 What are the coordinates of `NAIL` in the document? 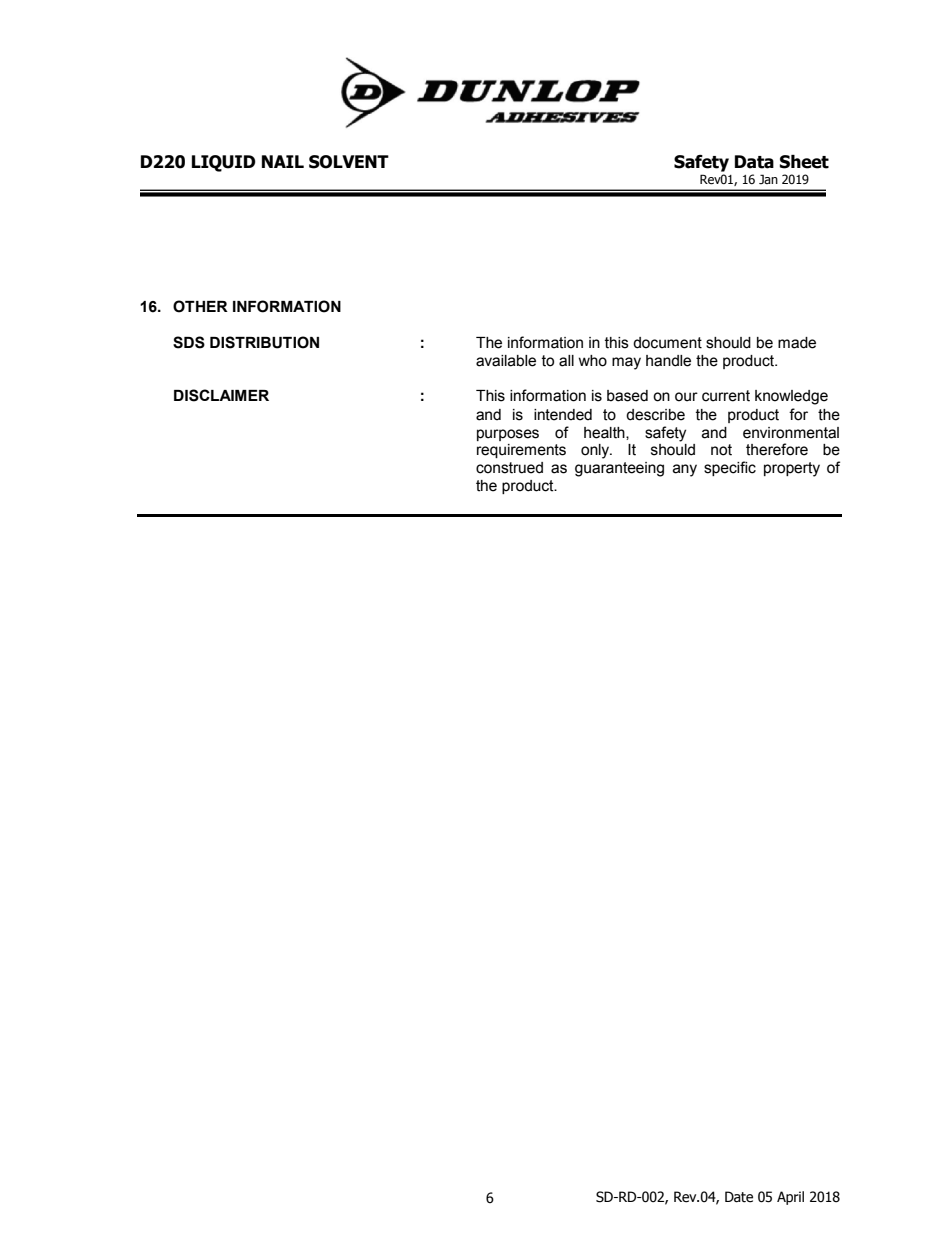 It's located at (283, 161).
